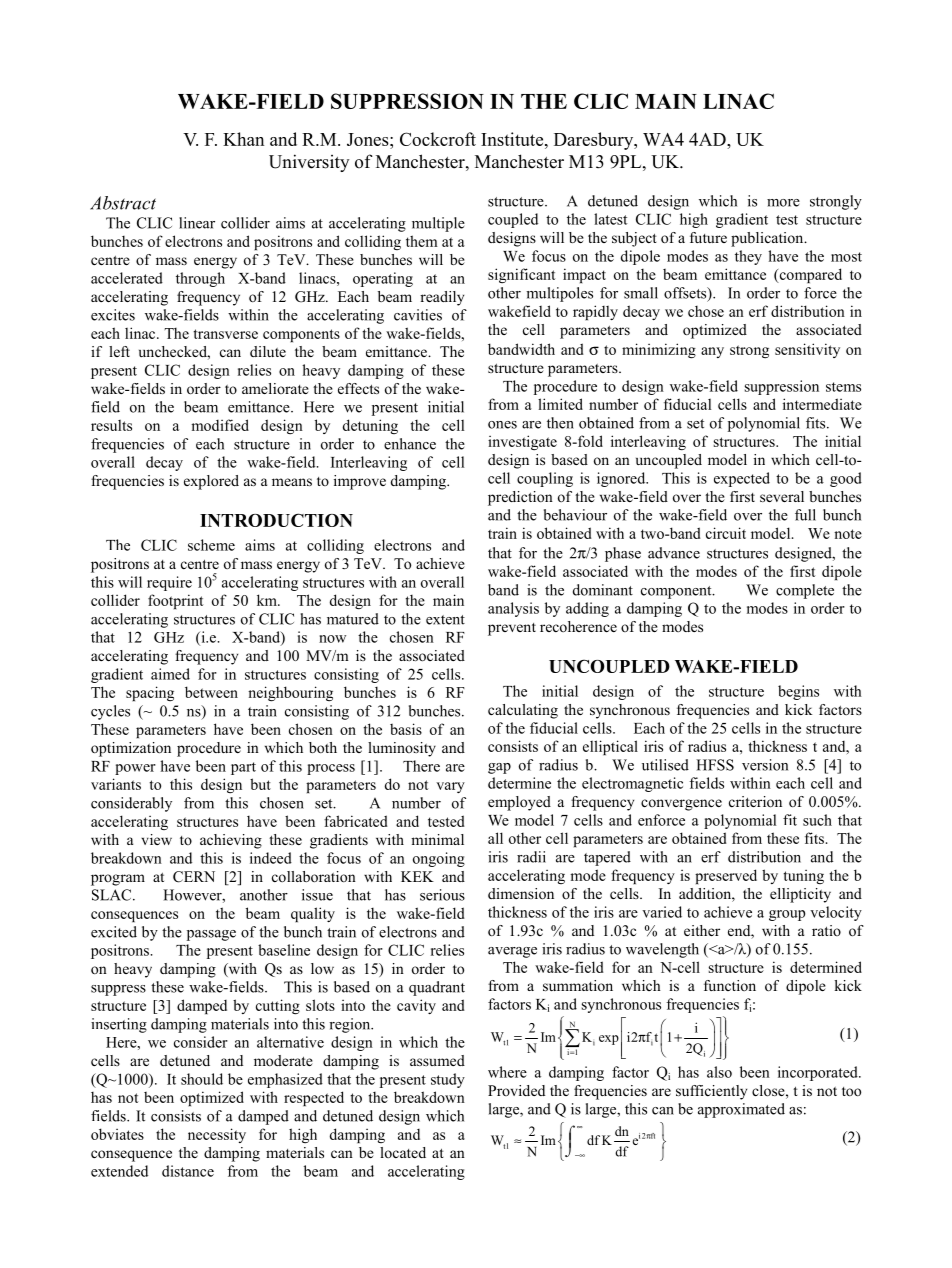 This screenshot has height=1268, width=952. Describe the element at coordinates (516, 1090) in the screenshot. I see `Provided` at that location.
